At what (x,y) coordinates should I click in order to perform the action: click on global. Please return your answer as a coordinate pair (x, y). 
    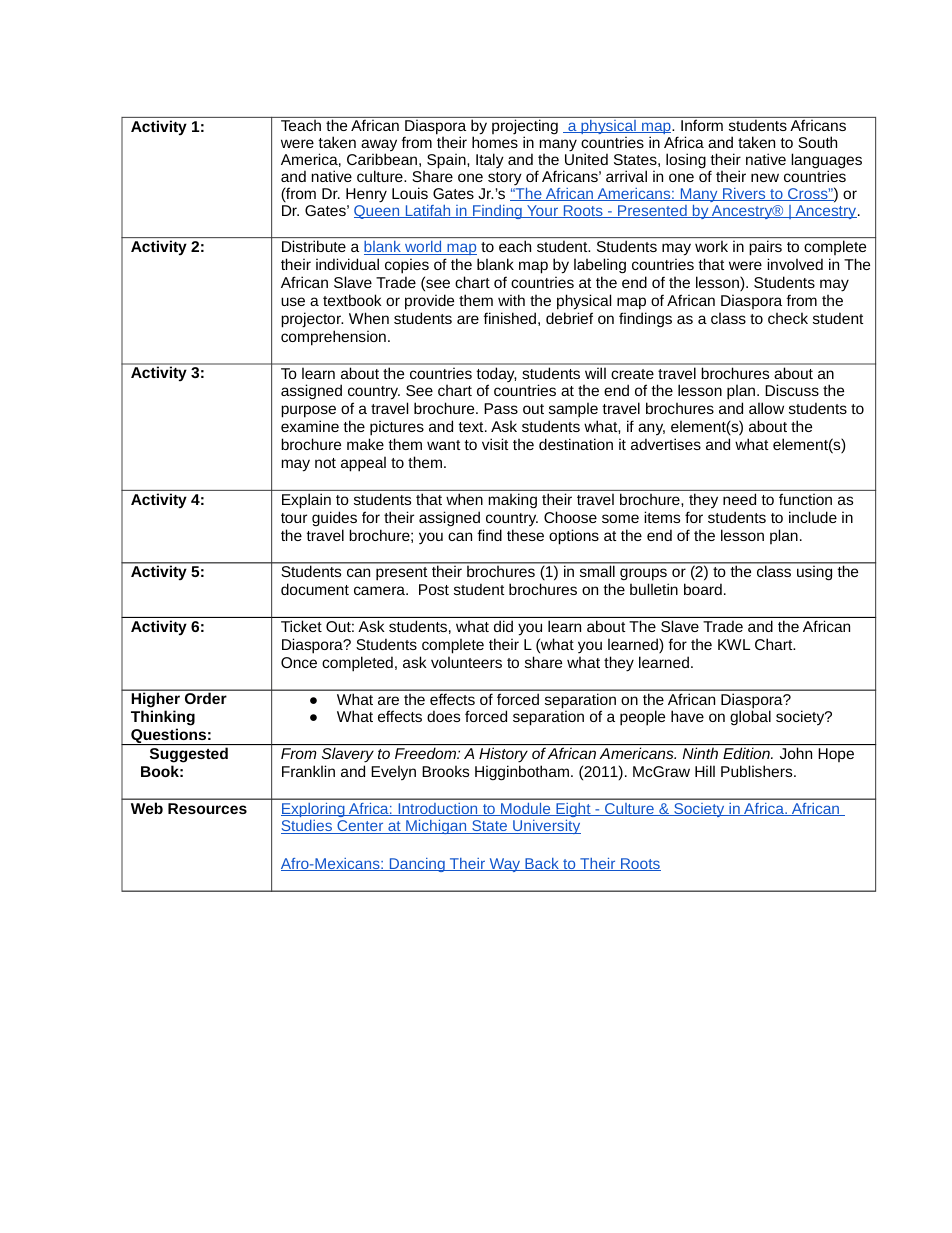
    Looking at the image, I should click on (750, 717).
